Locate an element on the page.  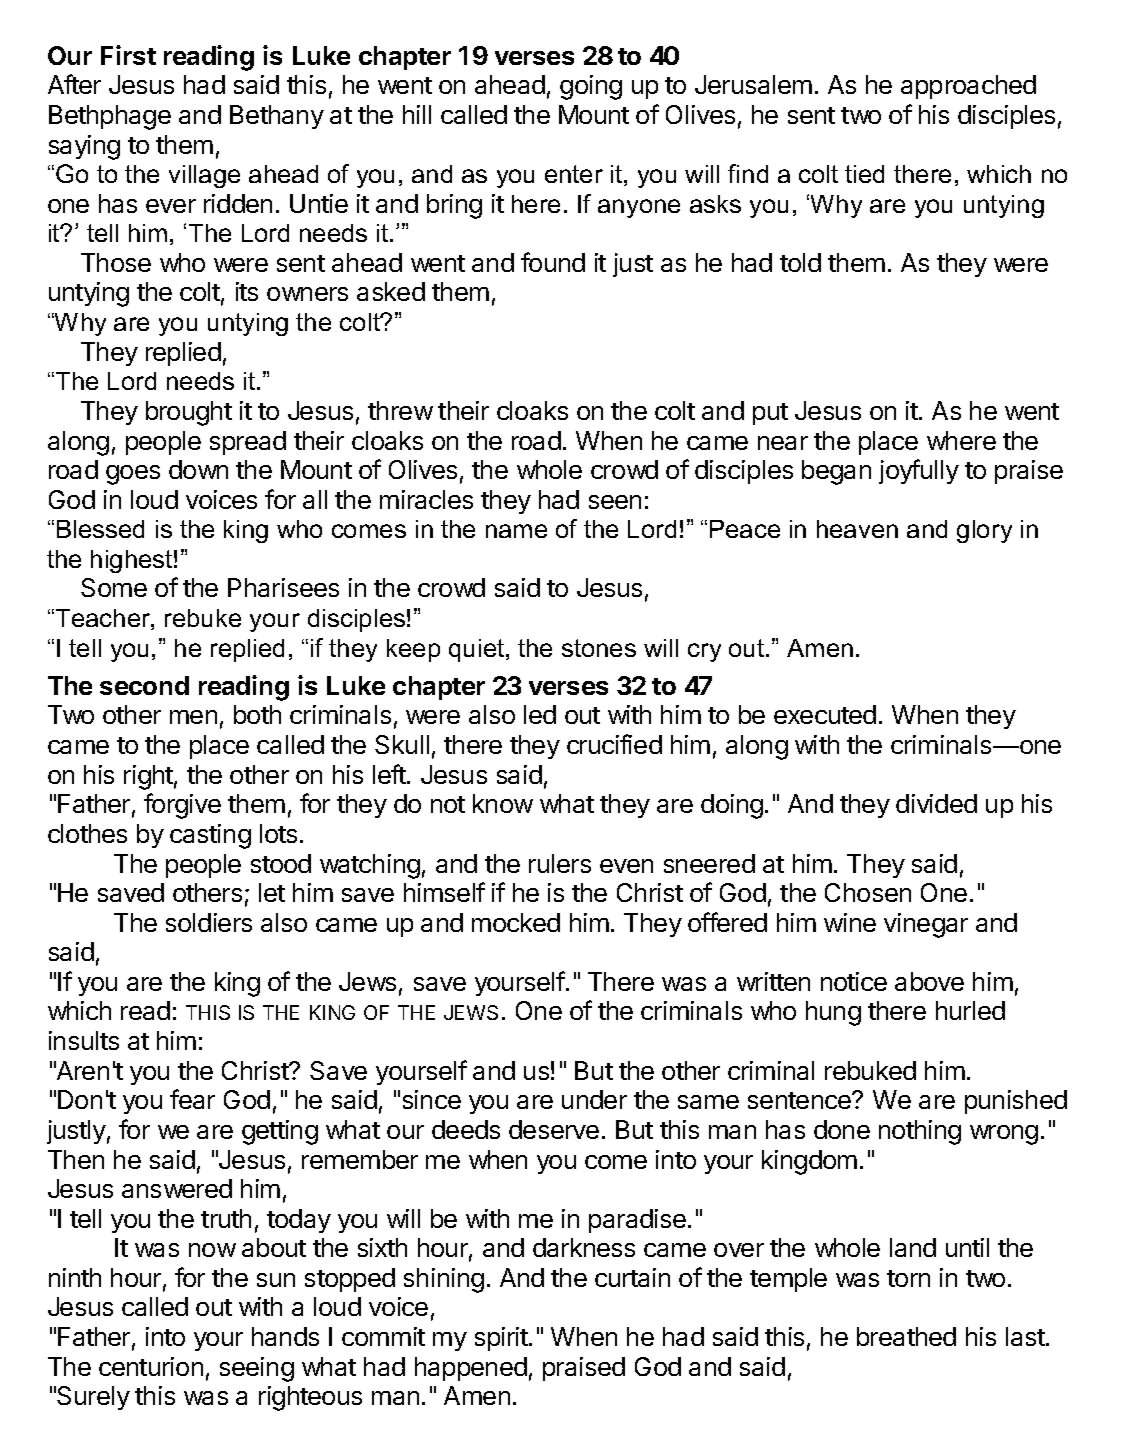
First is located at coordinates (128, 55).
